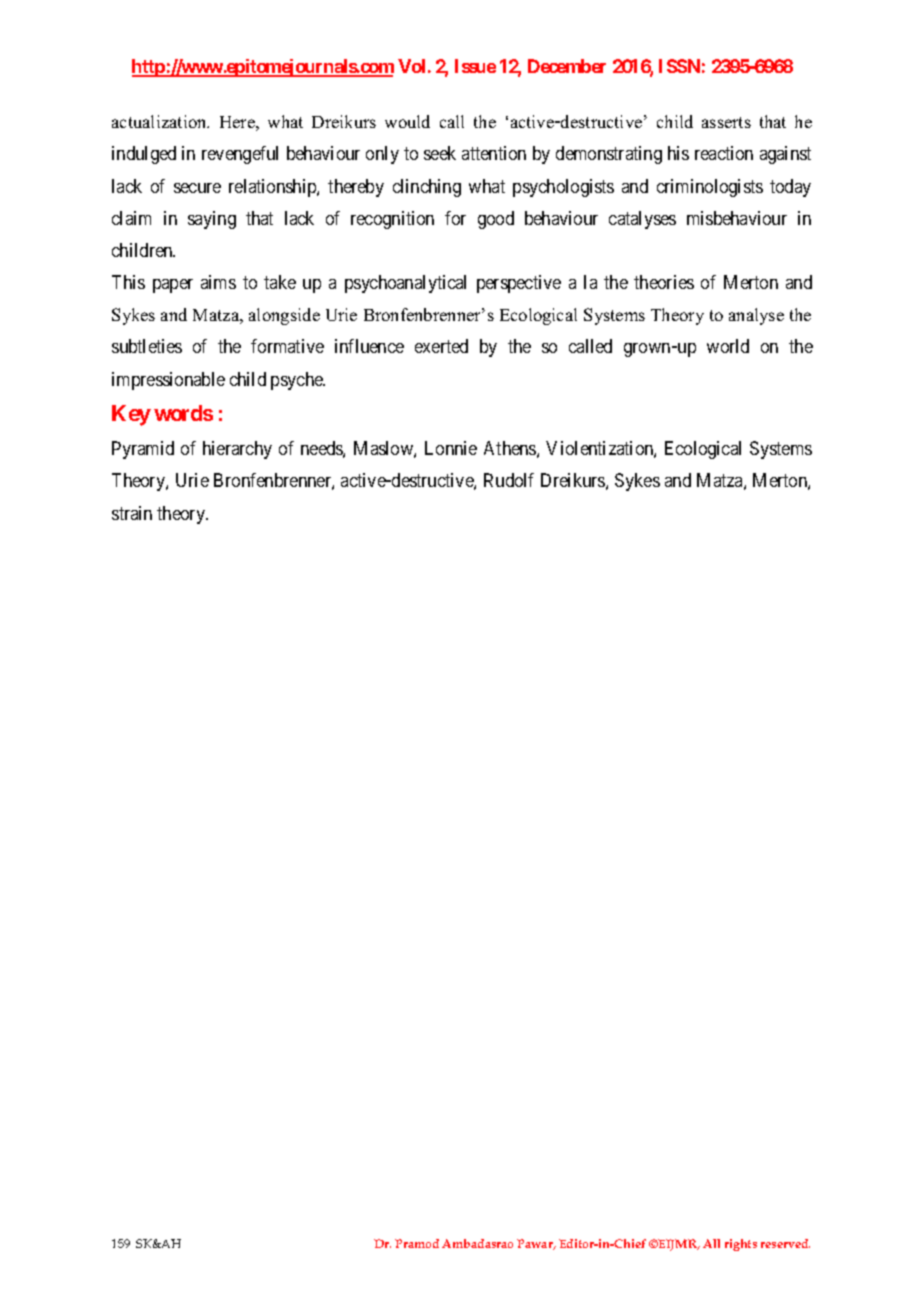  I want to click on strain, so click(132, 513).
